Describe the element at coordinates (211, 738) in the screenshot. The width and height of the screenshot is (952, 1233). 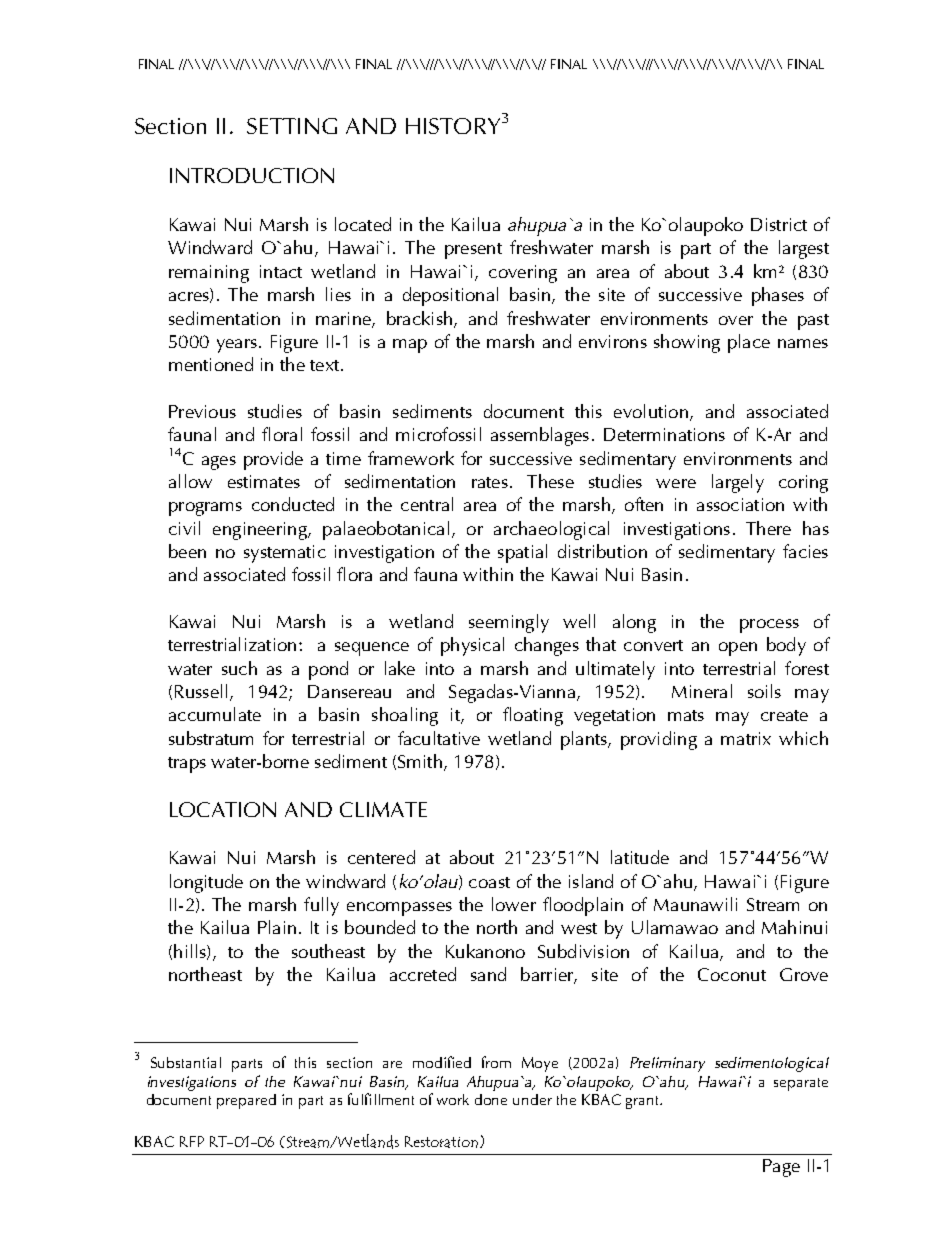
I see `substratum` at that location.
